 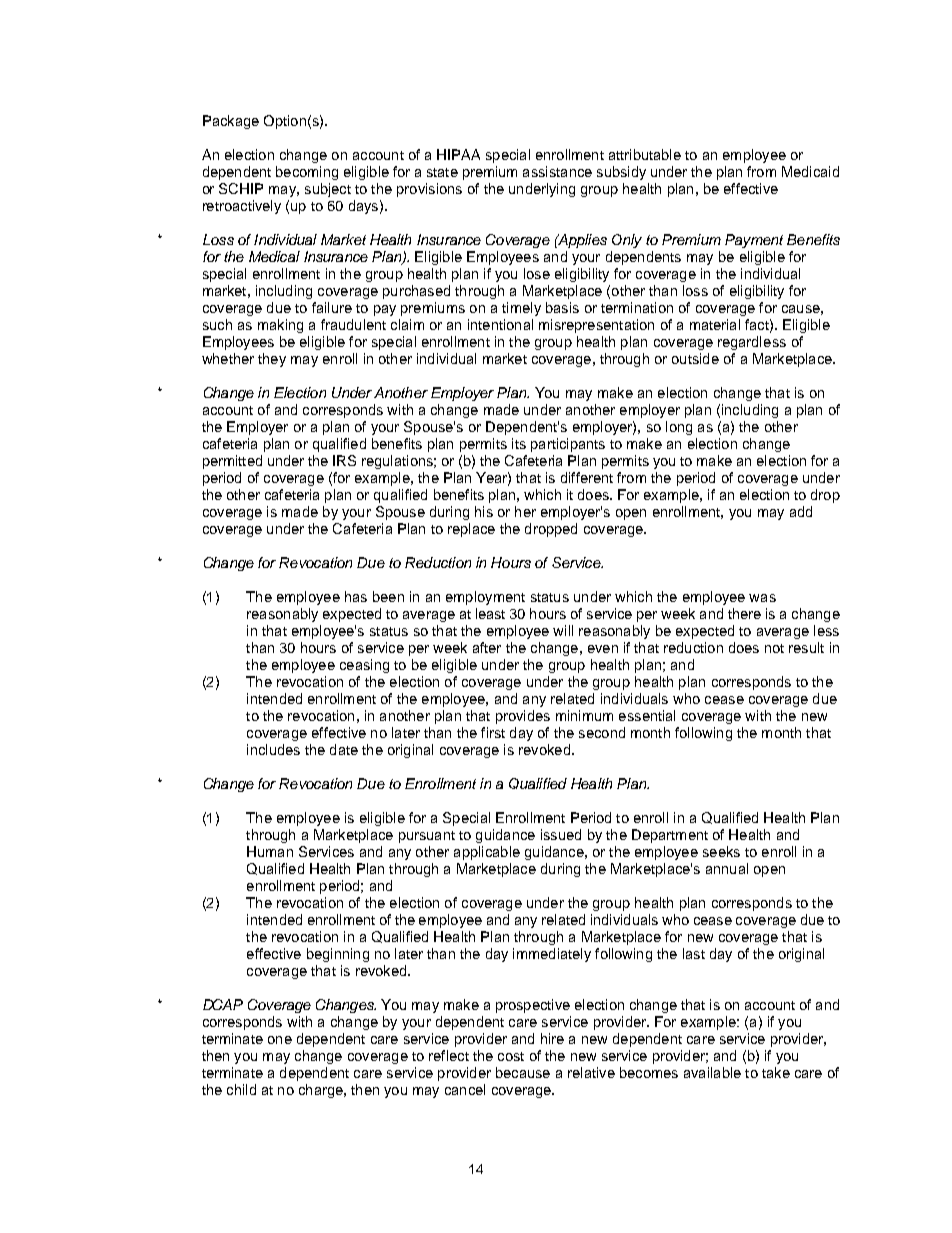 I want to click on Medicaid, so click(x=810, y=171).
